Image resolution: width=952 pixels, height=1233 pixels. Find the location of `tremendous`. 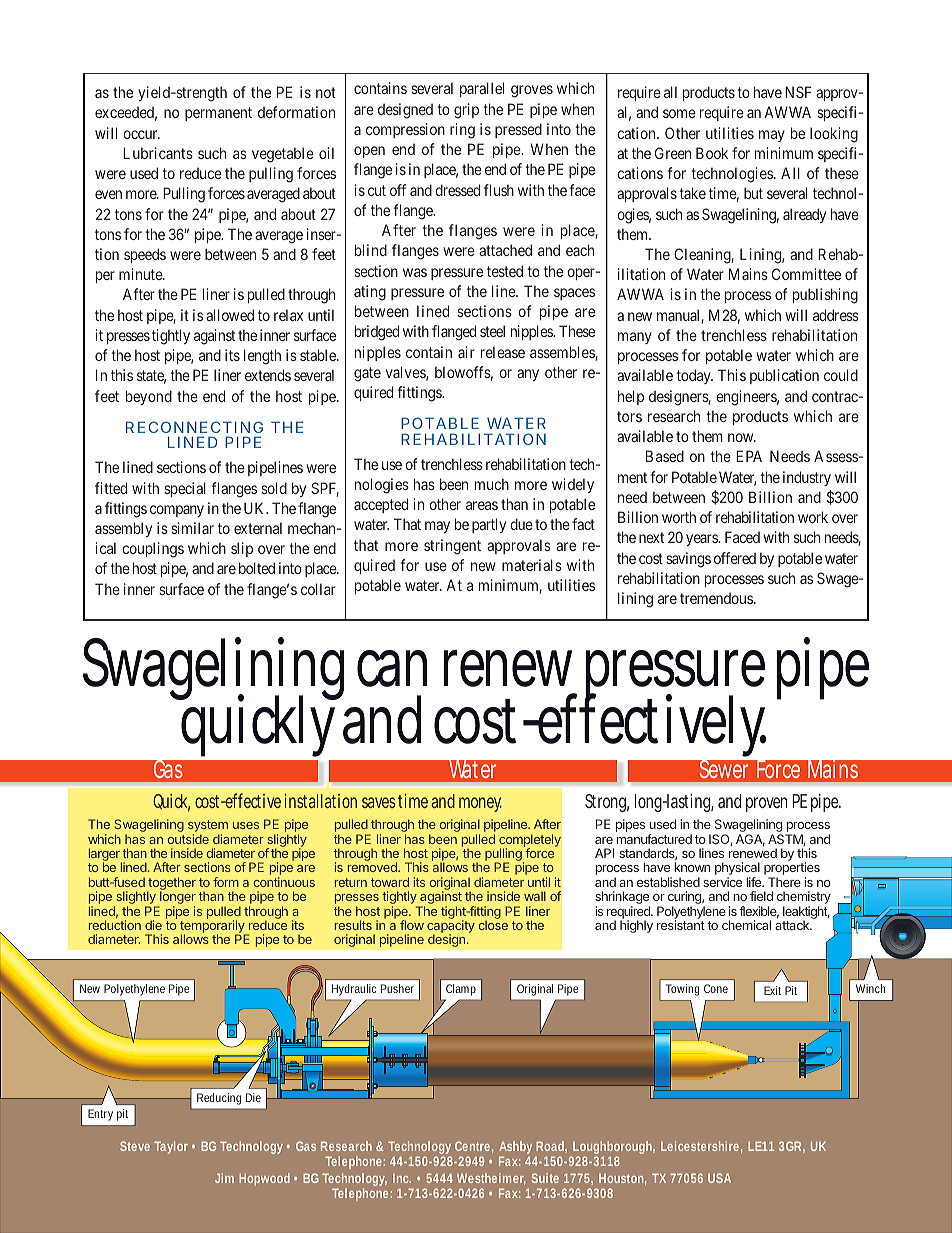

tremendous is located at coordinates (717, 598).
